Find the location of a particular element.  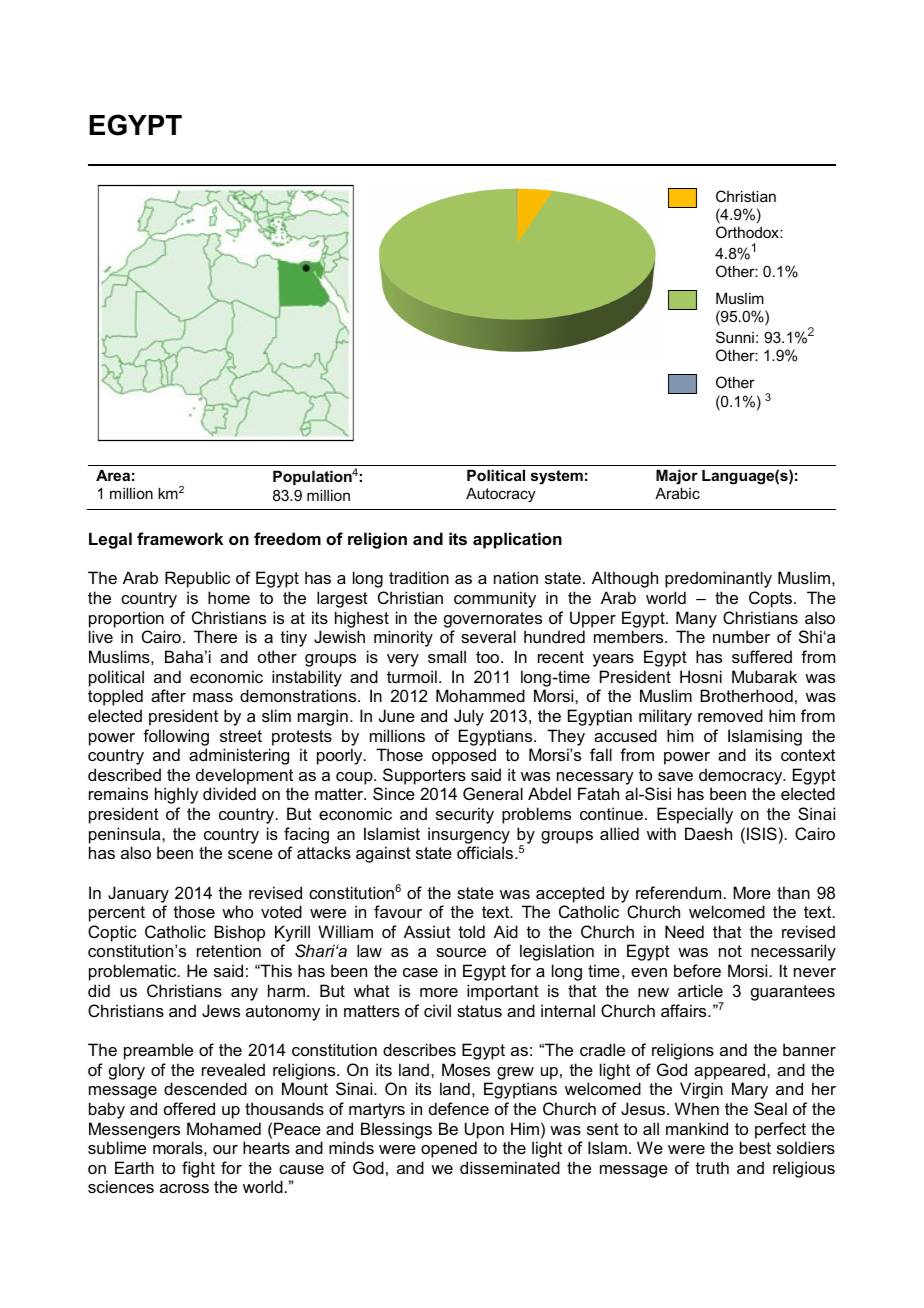

July is located at coordinates (469, 717).
